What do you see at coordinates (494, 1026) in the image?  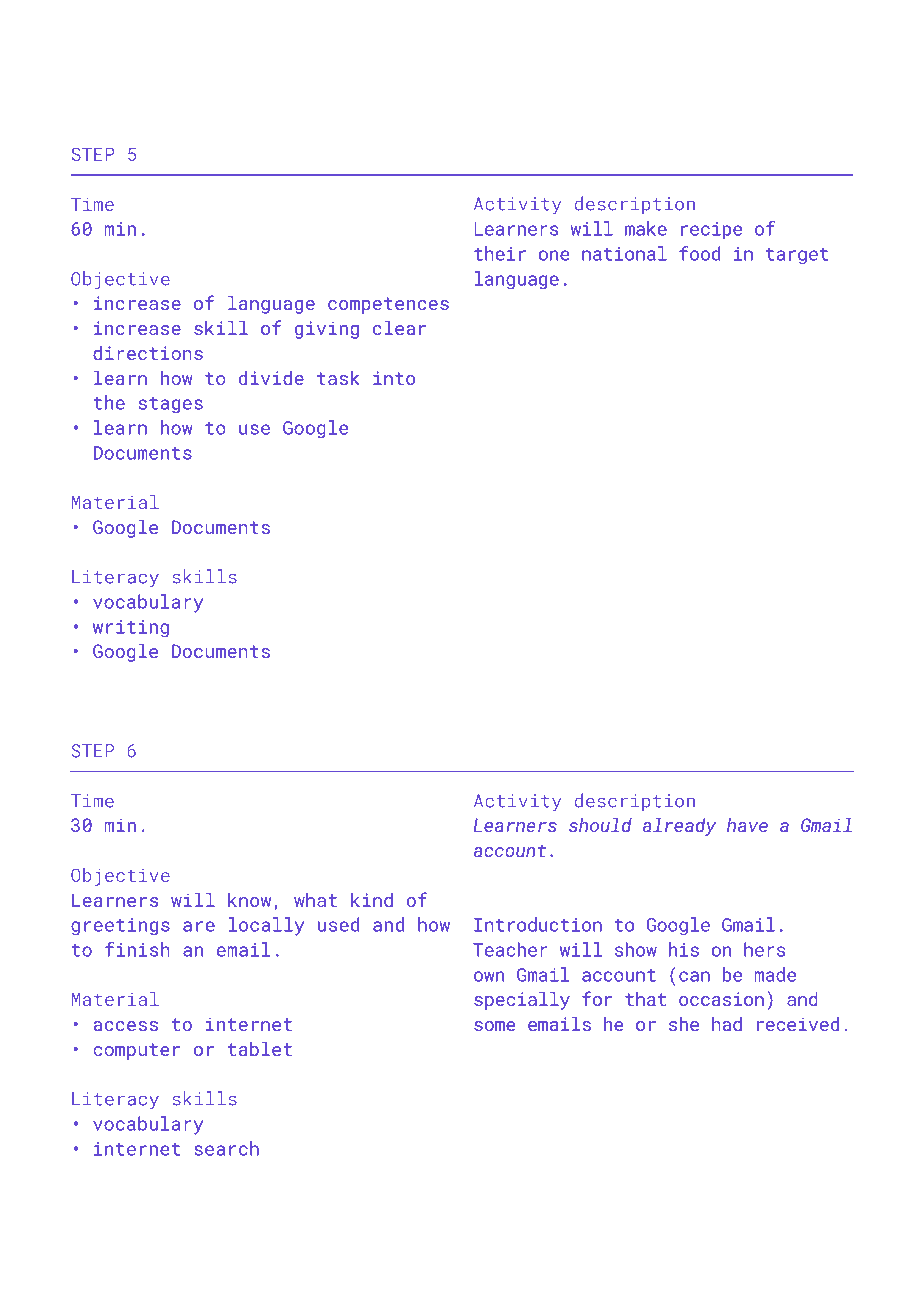 I see `some` at bounding box center [494, 1026].
